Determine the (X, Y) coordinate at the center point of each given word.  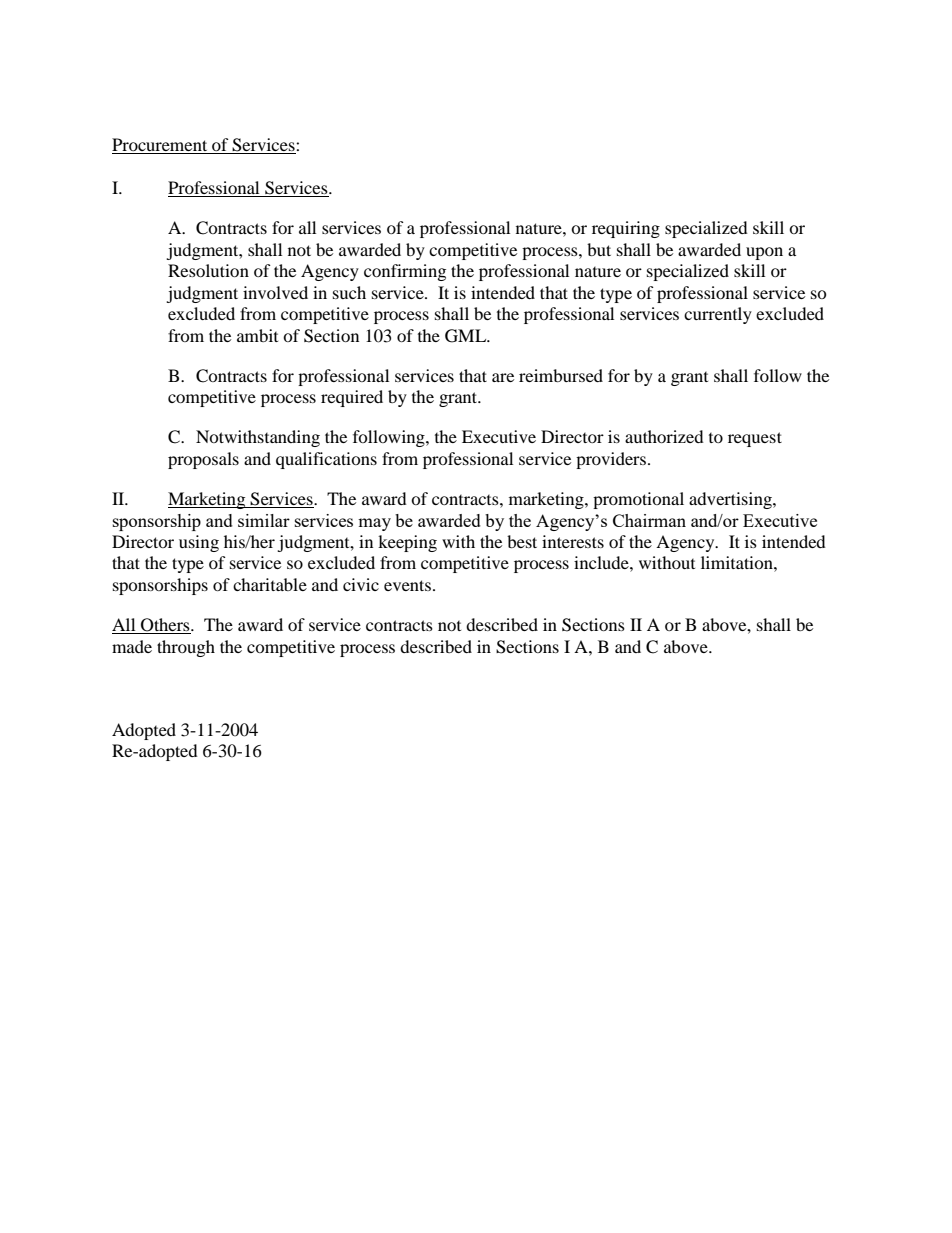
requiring (626, 229)
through (186, 648)
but (599, 249)
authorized (664, 436)
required (352, 398)
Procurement (161, 146)
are (503, 377)
